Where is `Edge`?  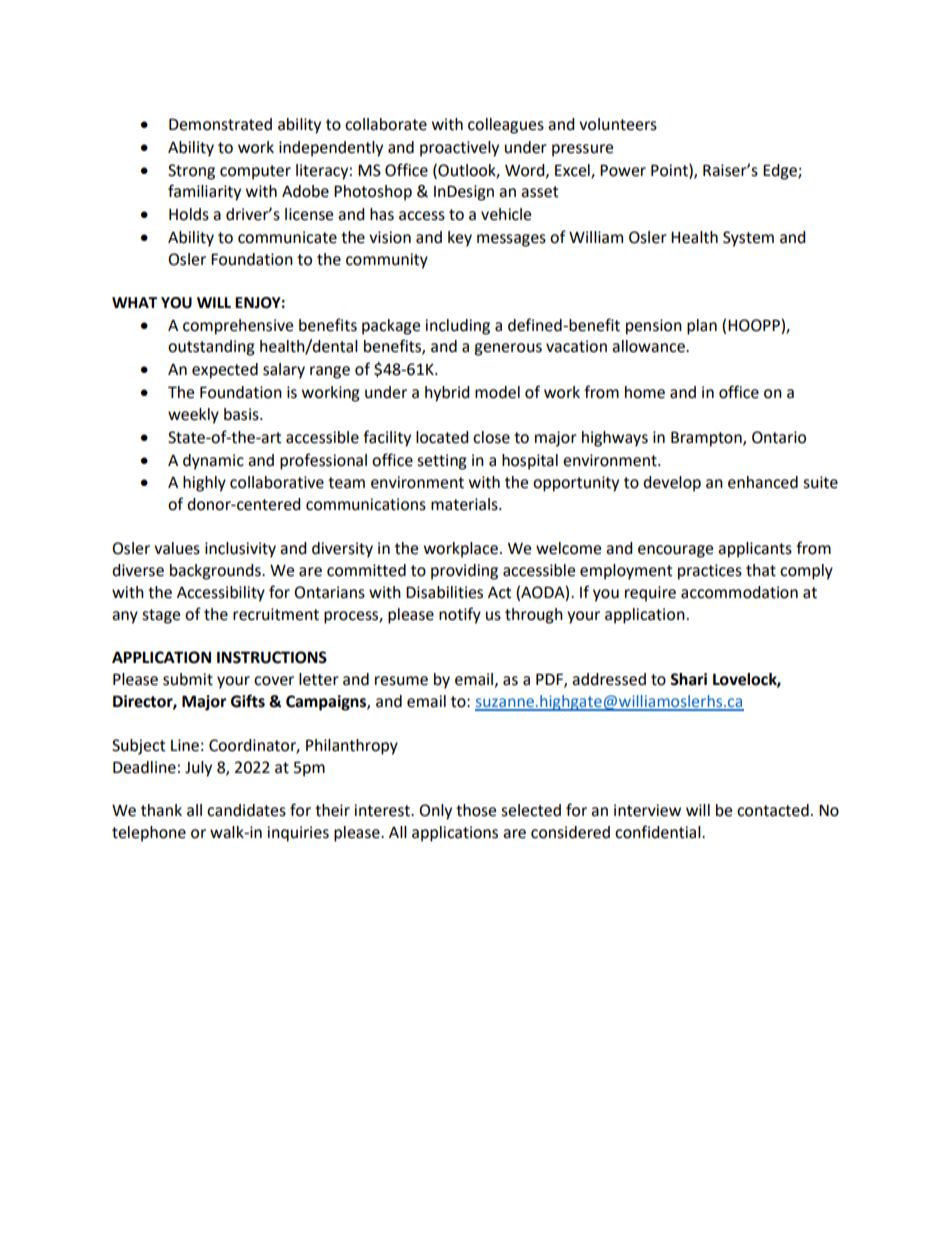
Edge is located at coordinates (781, 172).
